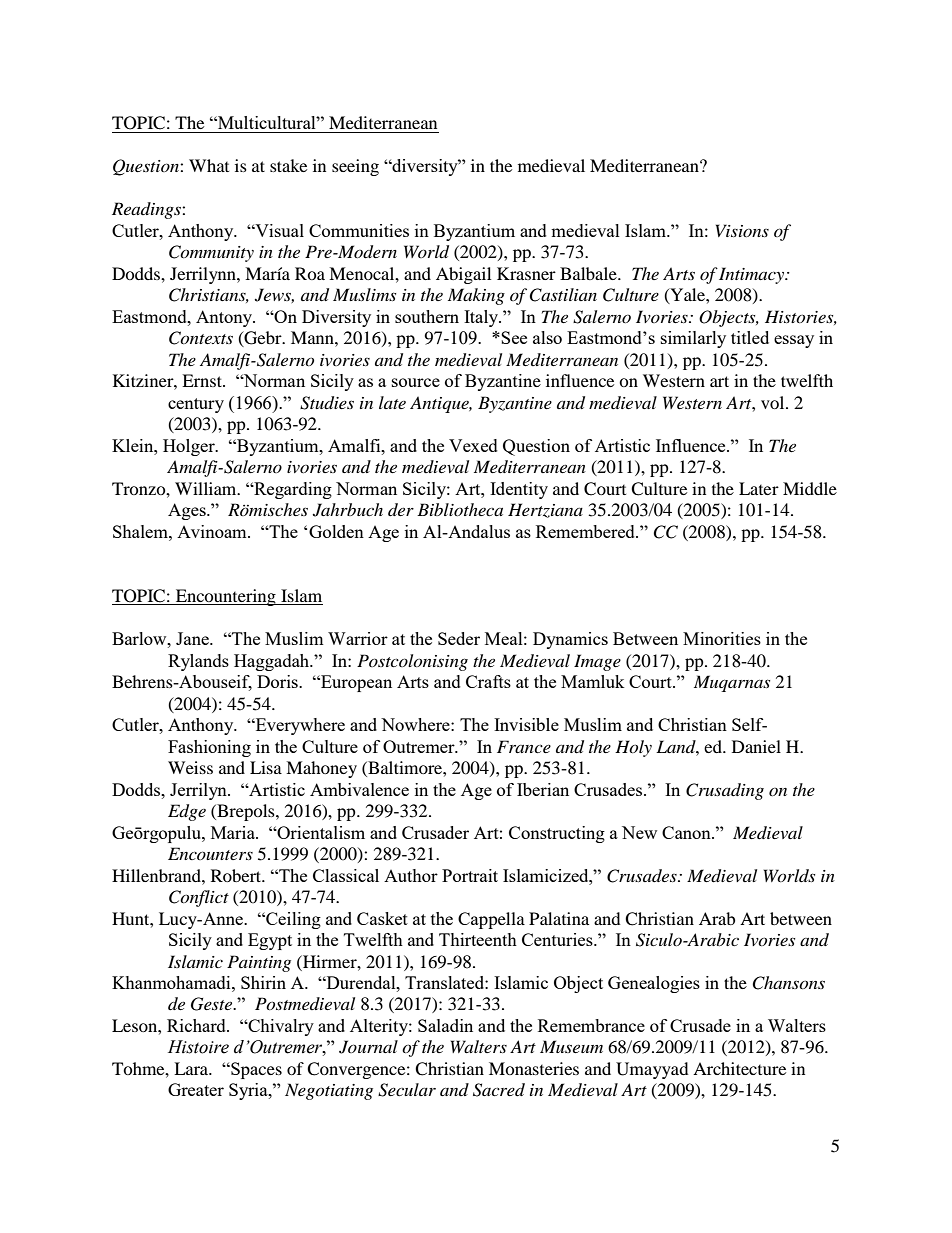  What do you see at coordinates (193, 638) in the screenshot?
I see `Jane` at bounding box center [193, 638].
